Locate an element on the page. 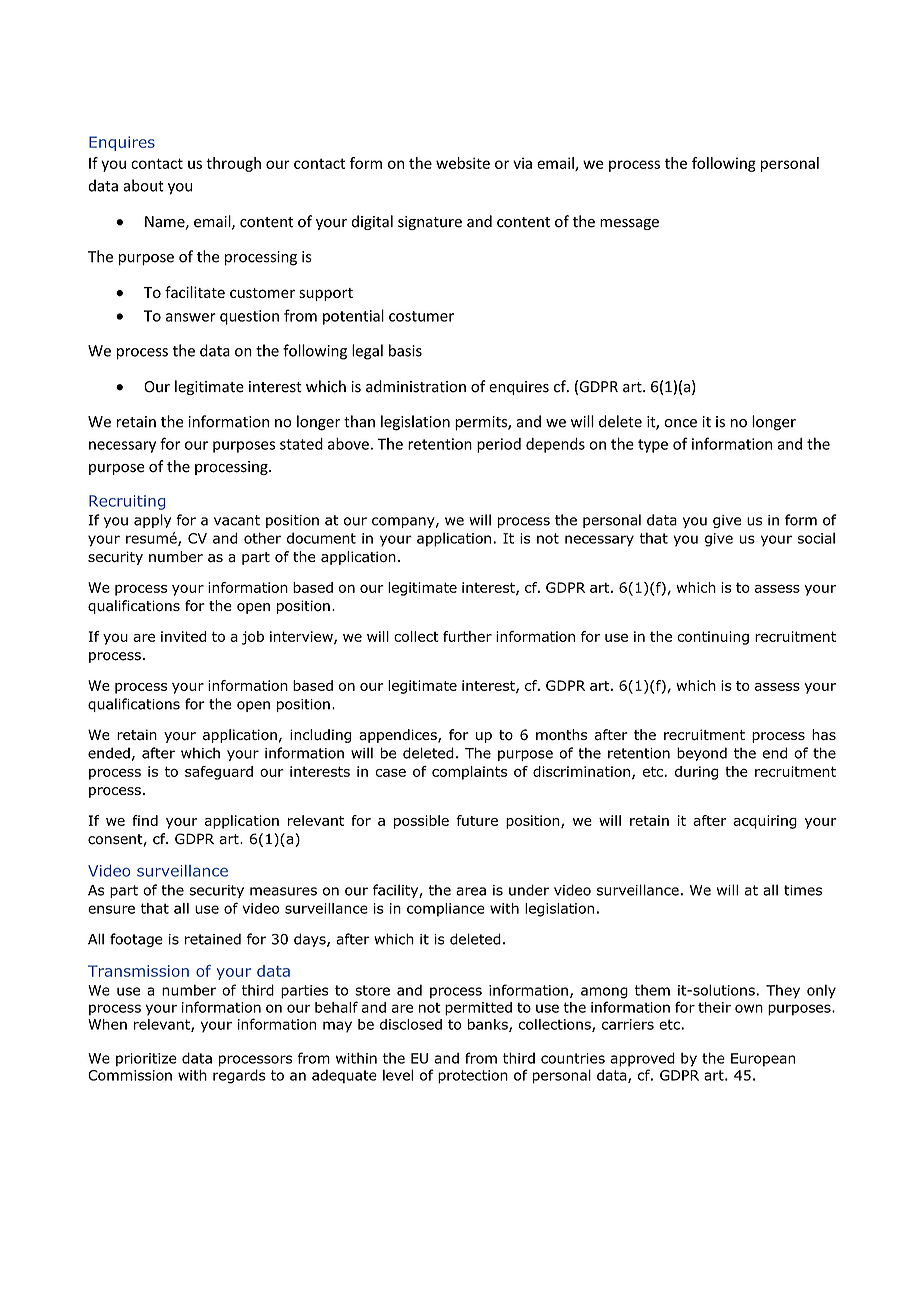  prioritize is located at coordinates (146, 1060).
